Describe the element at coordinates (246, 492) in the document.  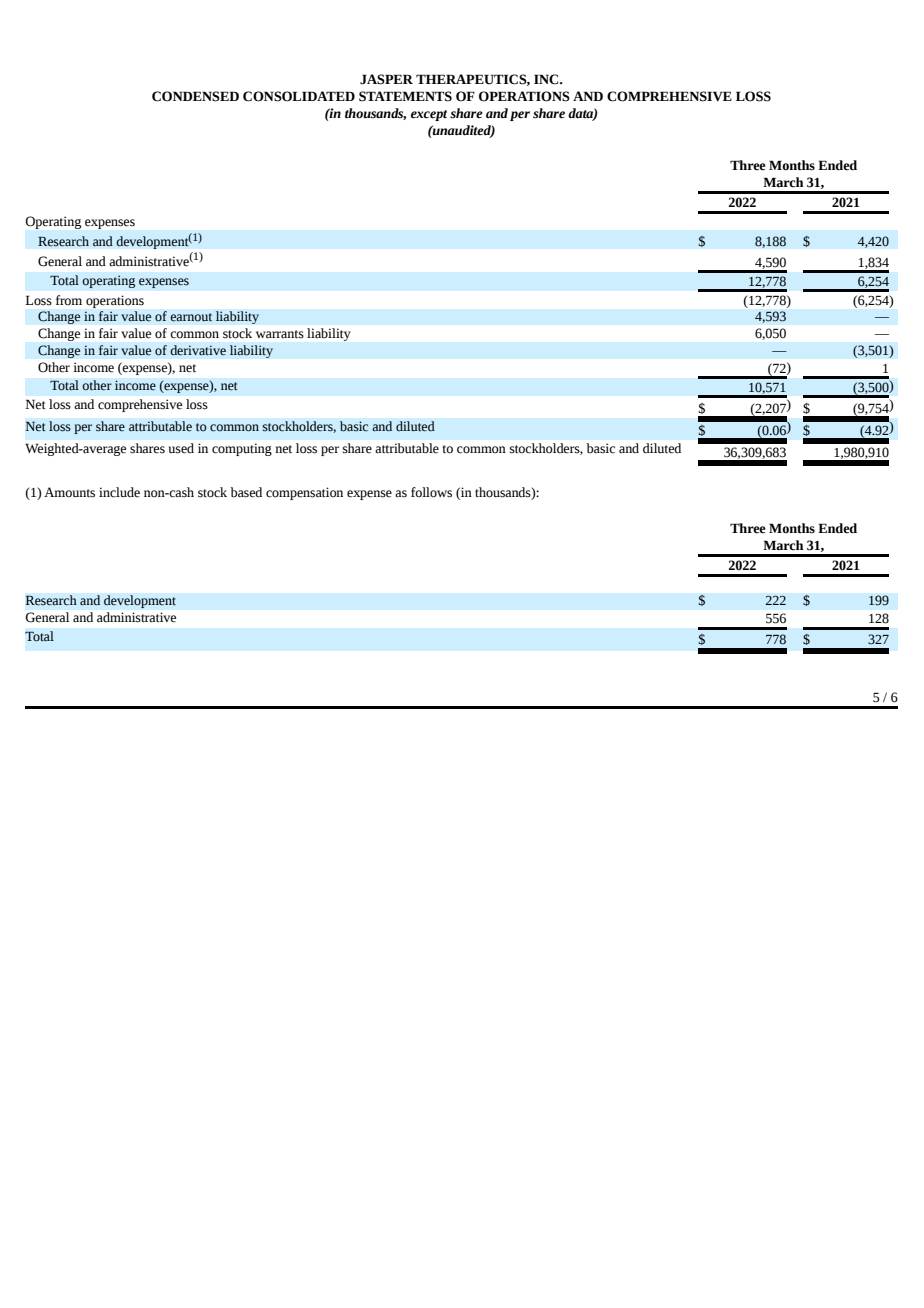
I see `based` at that location.
